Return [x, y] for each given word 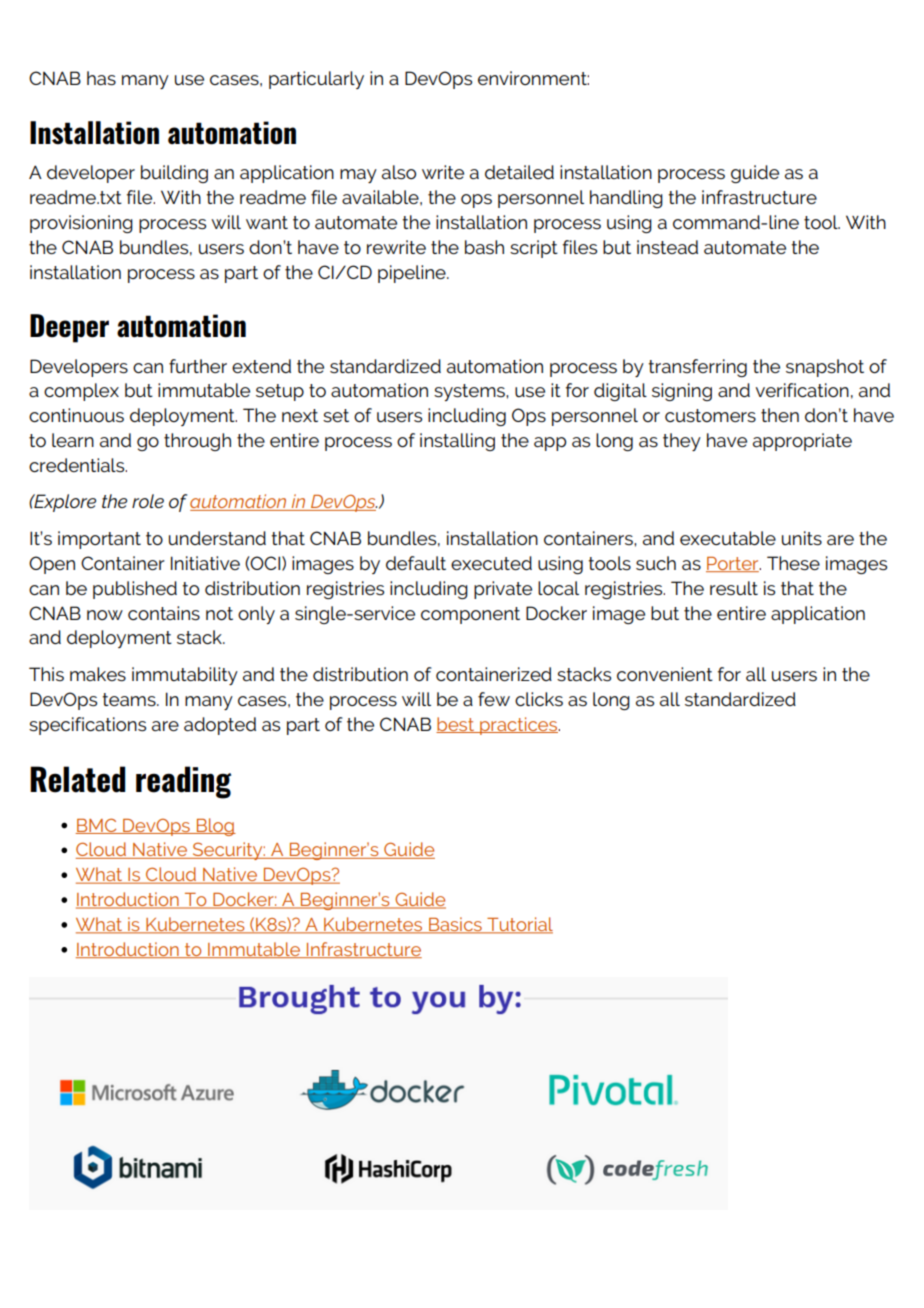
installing [457, 442]
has [101, 78]
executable [728, 538]
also [399, 172]
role [148, 501]
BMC [97, 826]
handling [626, 199]
